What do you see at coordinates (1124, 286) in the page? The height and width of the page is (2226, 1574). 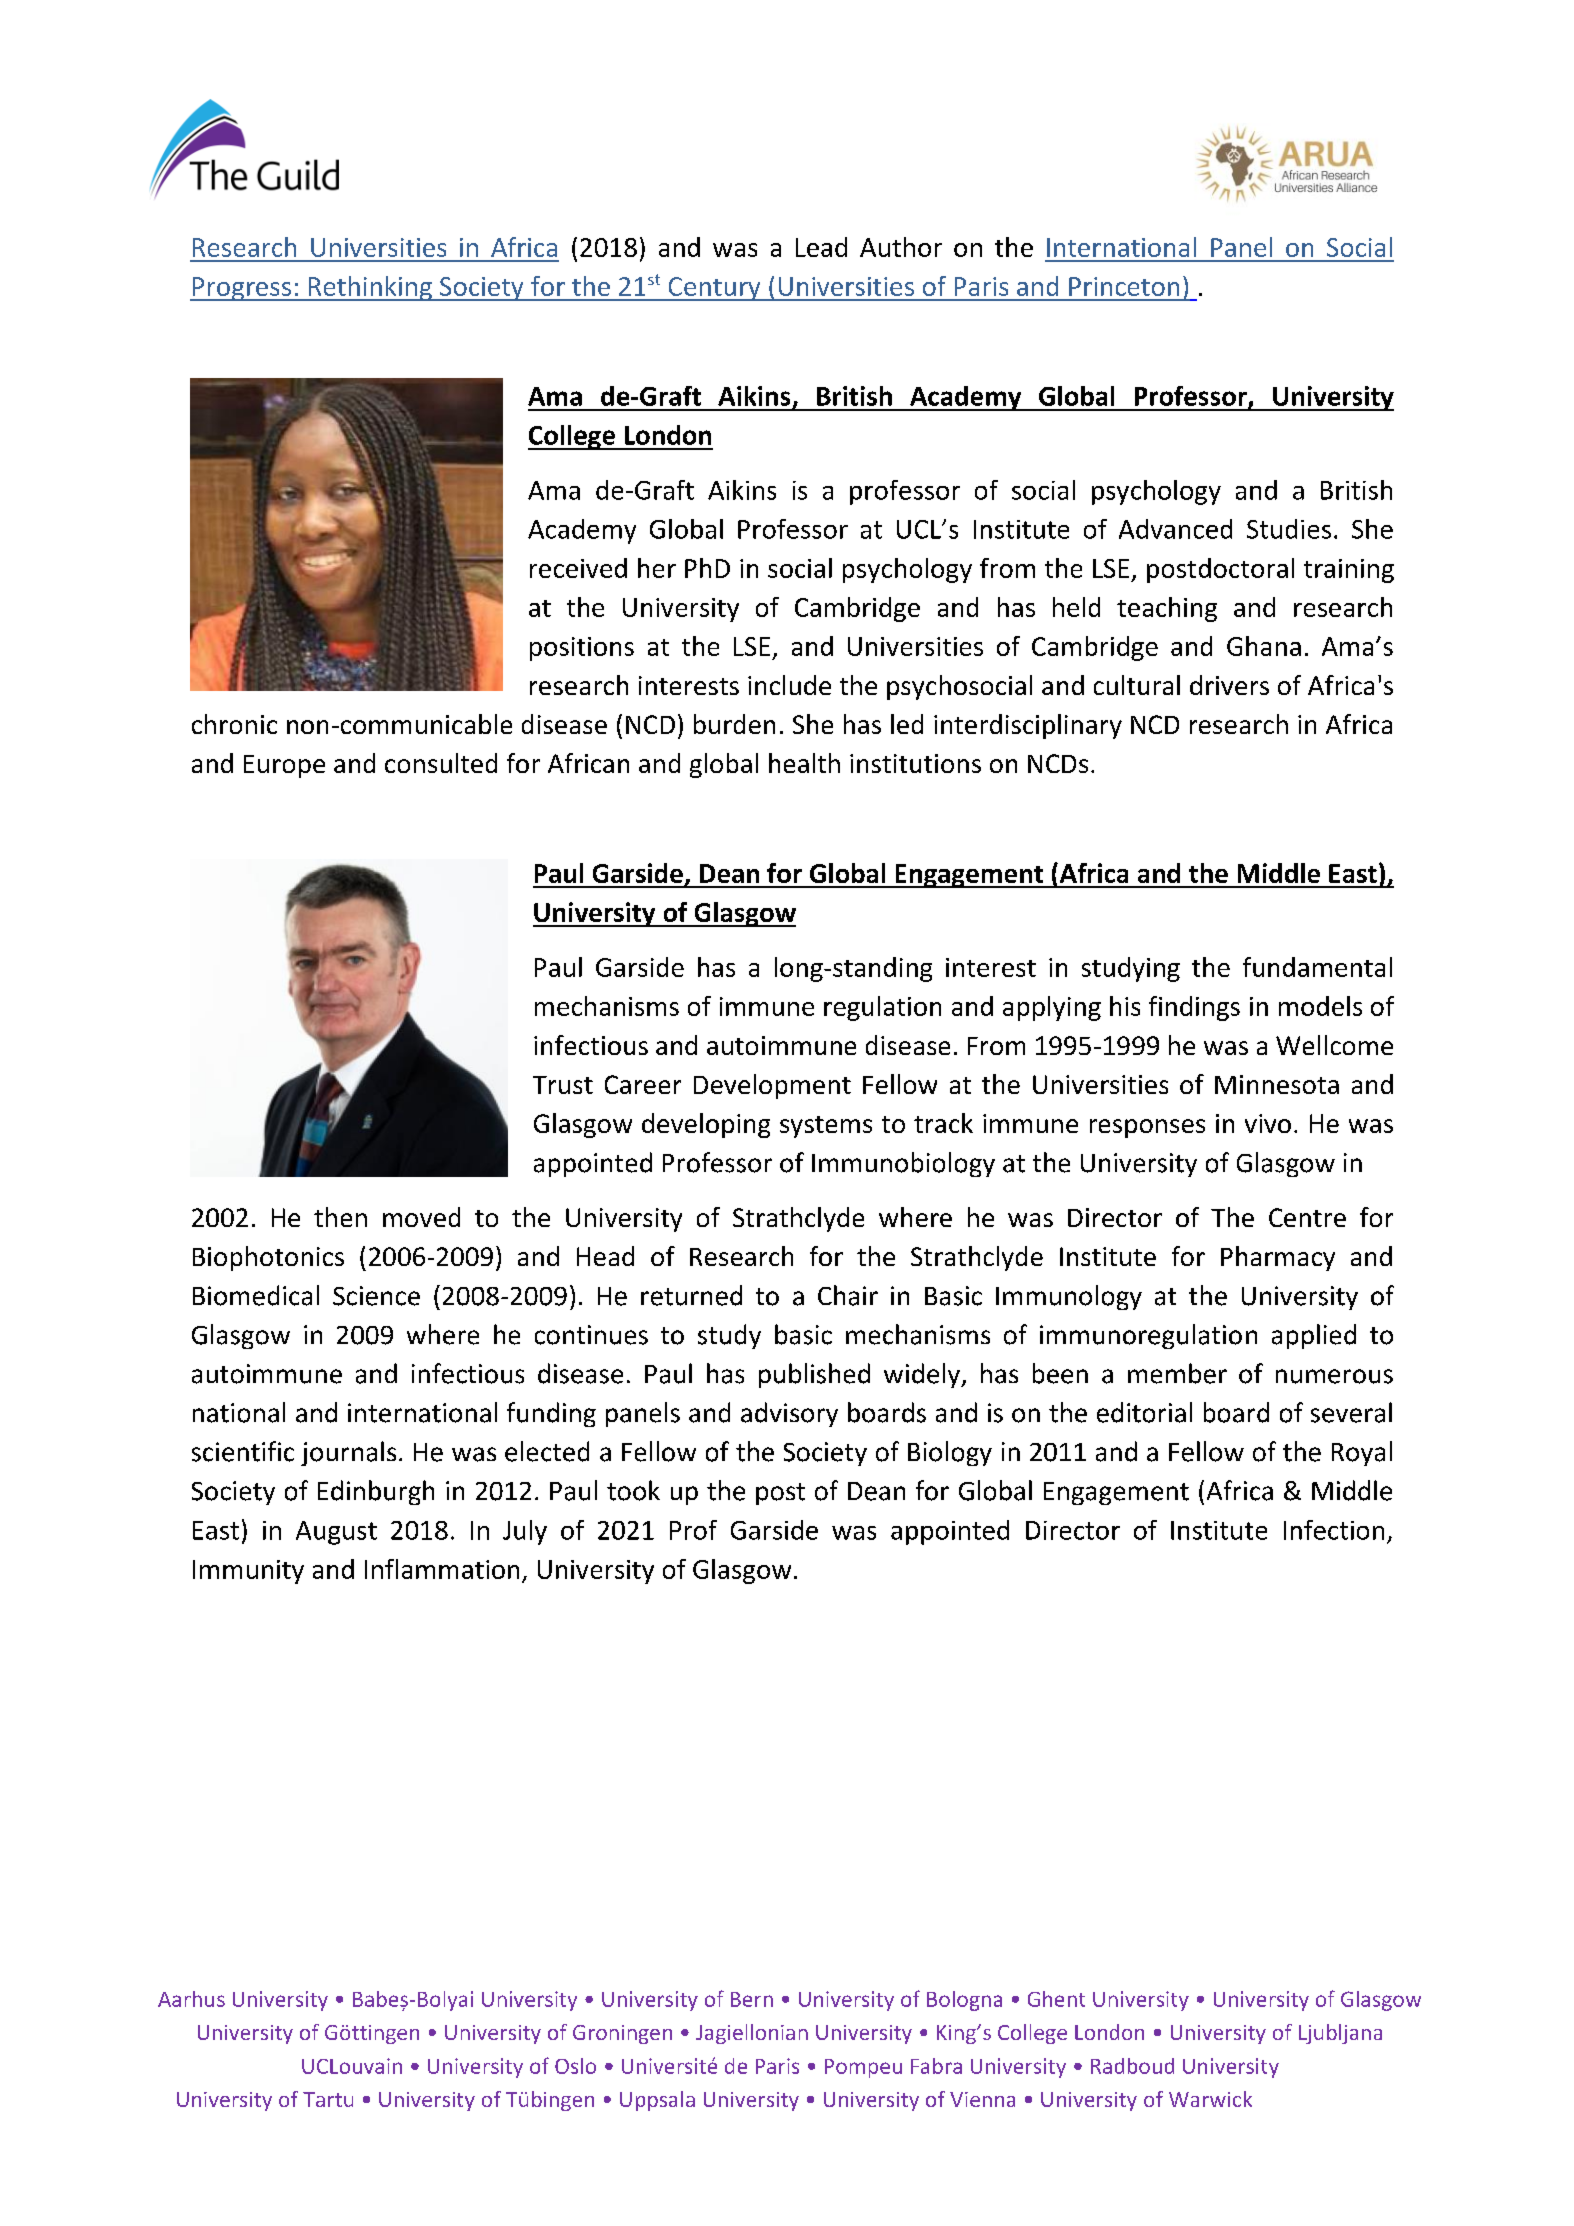 I see `Princeton` at bounding box center [1124, 286].
